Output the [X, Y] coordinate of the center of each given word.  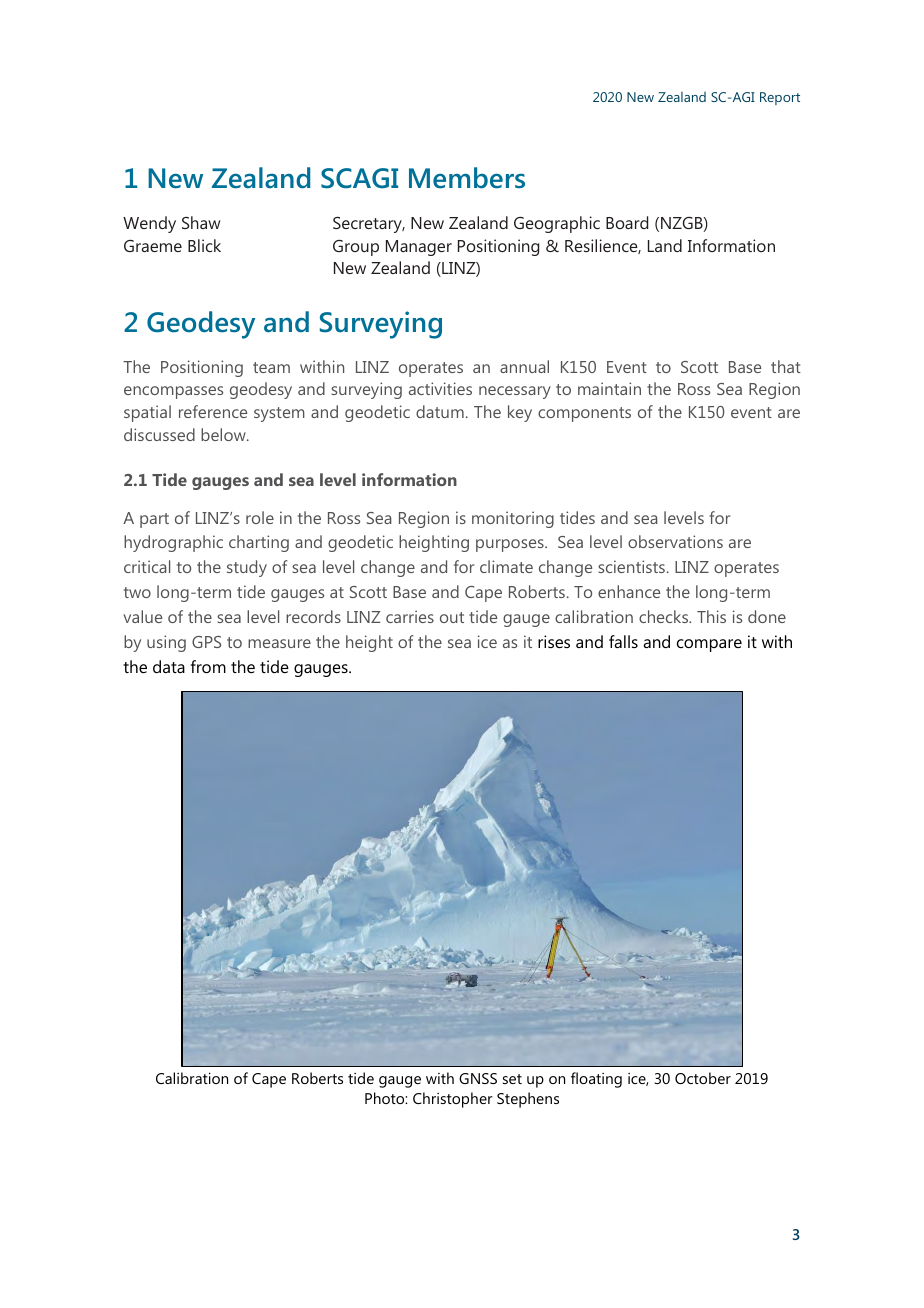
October [703, 1078]
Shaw [201, 222]
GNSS [478, 1078]
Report [780, 98]
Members [467, 178]
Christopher [453, 1100]
